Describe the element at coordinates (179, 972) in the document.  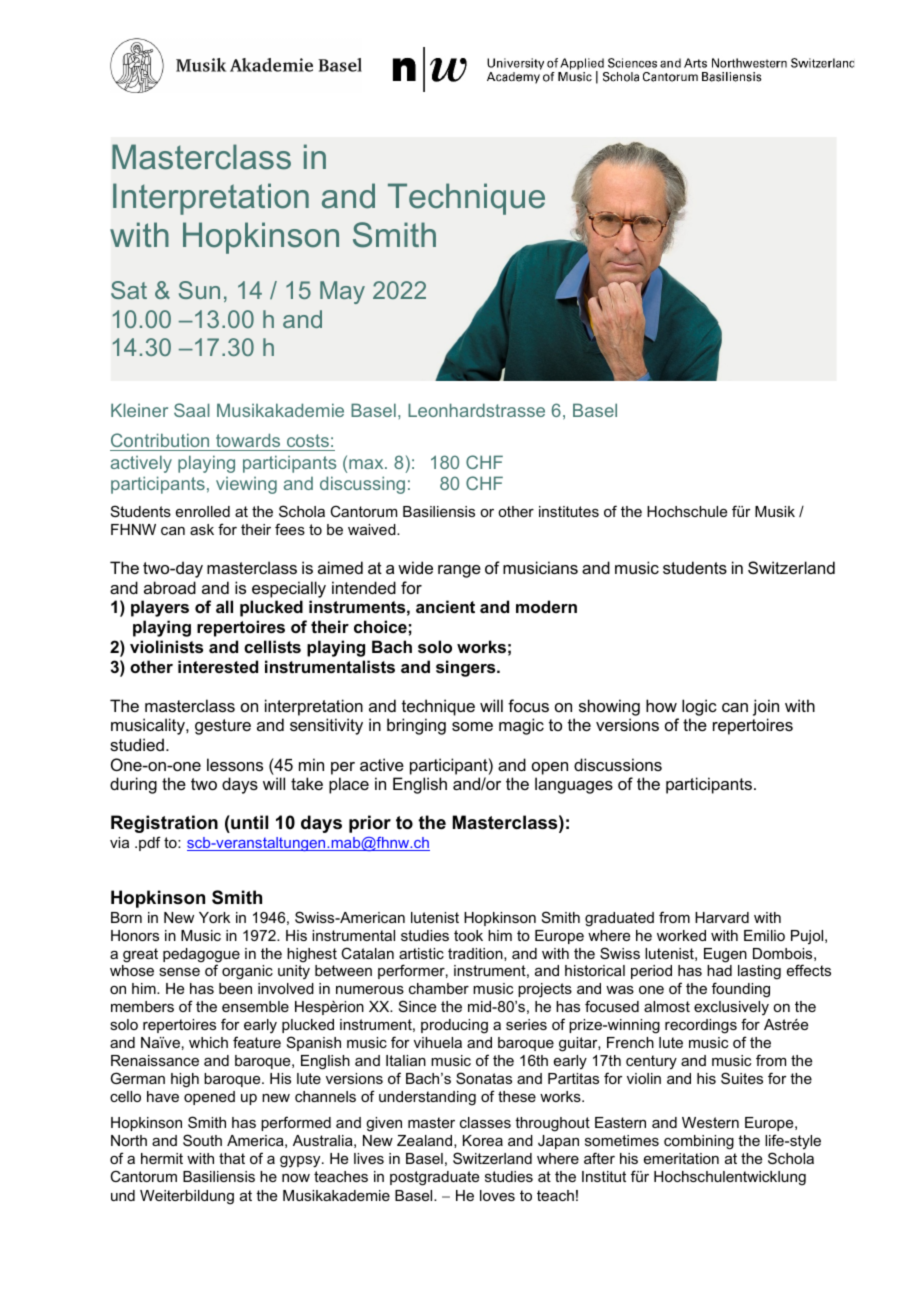
I see `sense` at that location.
